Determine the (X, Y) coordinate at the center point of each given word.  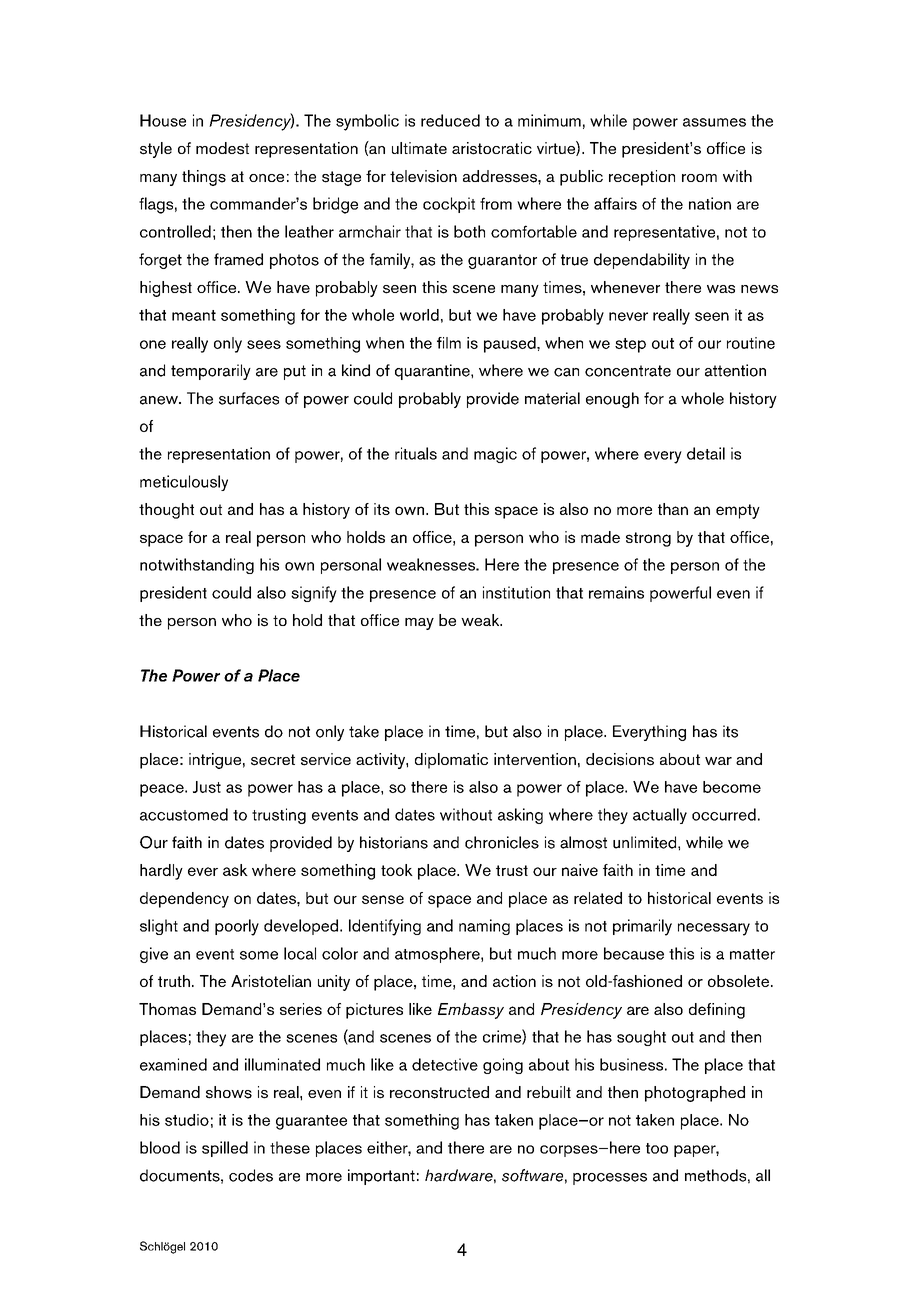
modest (222, 148)
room (699, 178)
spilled (225, 1149)
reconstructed (439, 1092)
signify (314, 594)
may (419, 624)
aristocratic (492, 148)
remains (616, 592)
